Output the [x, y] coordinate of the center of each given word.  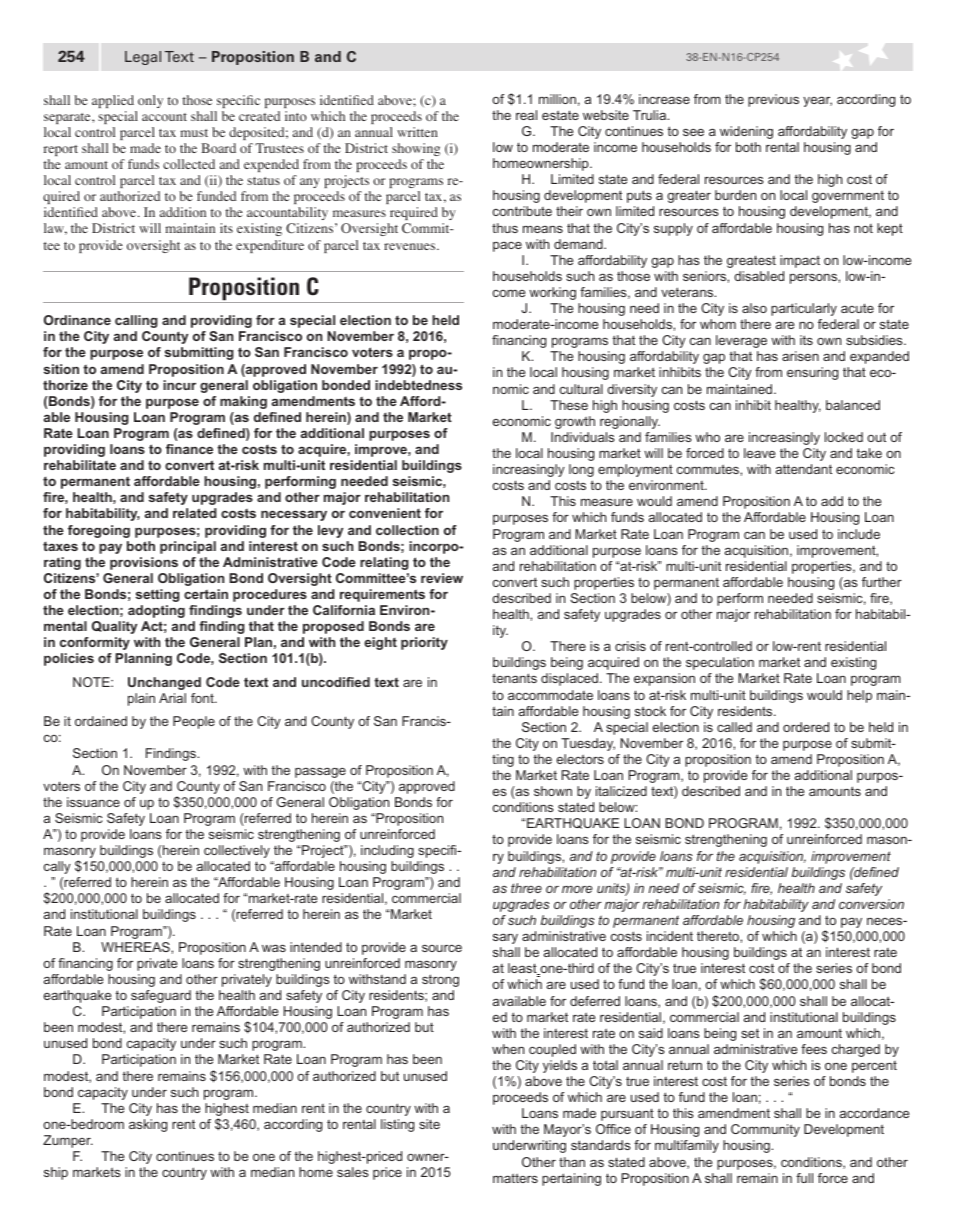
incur [179, 385]
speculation [720, 663]
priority [424, 643]
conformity [95, 643]
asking [148, 1125]
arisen [800, 356]
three [526, 888]
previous [773, 100]
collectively [237, 851]
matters [515, 1178]
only [150, 101]
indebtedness [418, 385]
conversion [871, 904]
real [526, 115]
